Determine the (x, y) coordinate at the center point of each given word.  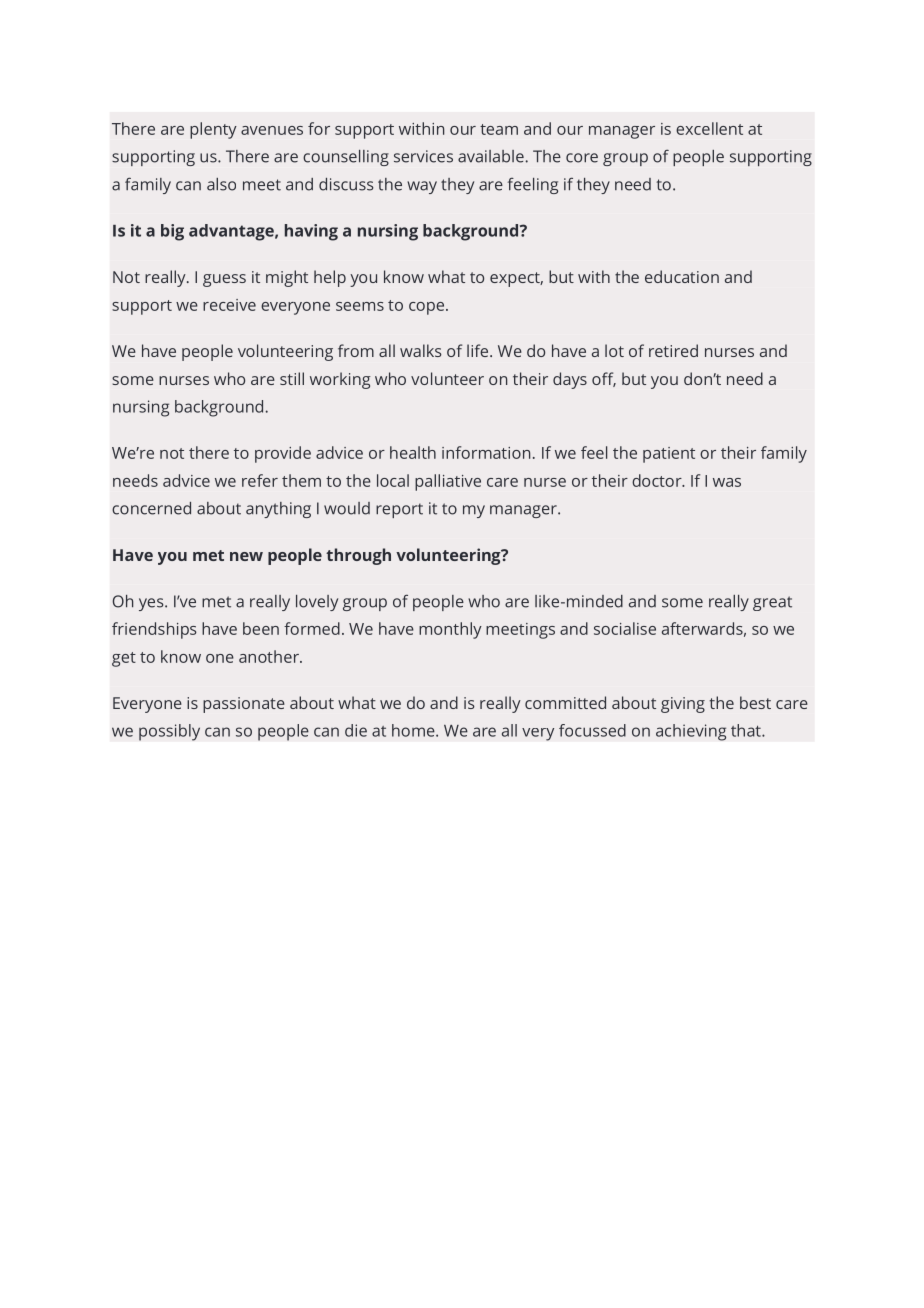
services (423, 156)
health (413, 452)
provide (283, 454)
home (414, 730)
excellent (709, 128)
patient (669, 455)
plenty (213, 130)
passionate (244, 705)
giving (683, 705)
